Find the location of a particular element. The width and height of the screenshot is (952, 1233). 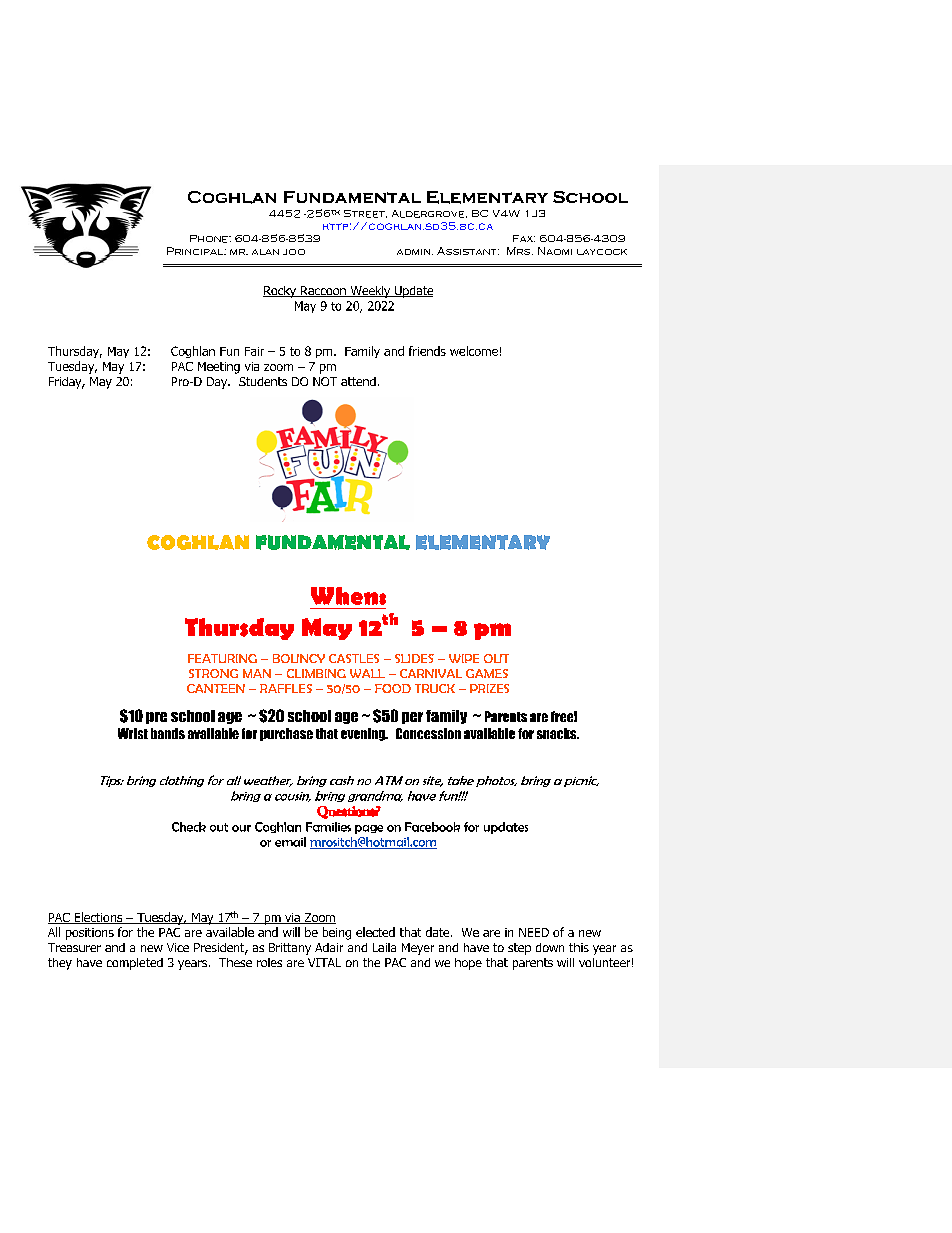

welcome is located at coordinates (474, 351).
